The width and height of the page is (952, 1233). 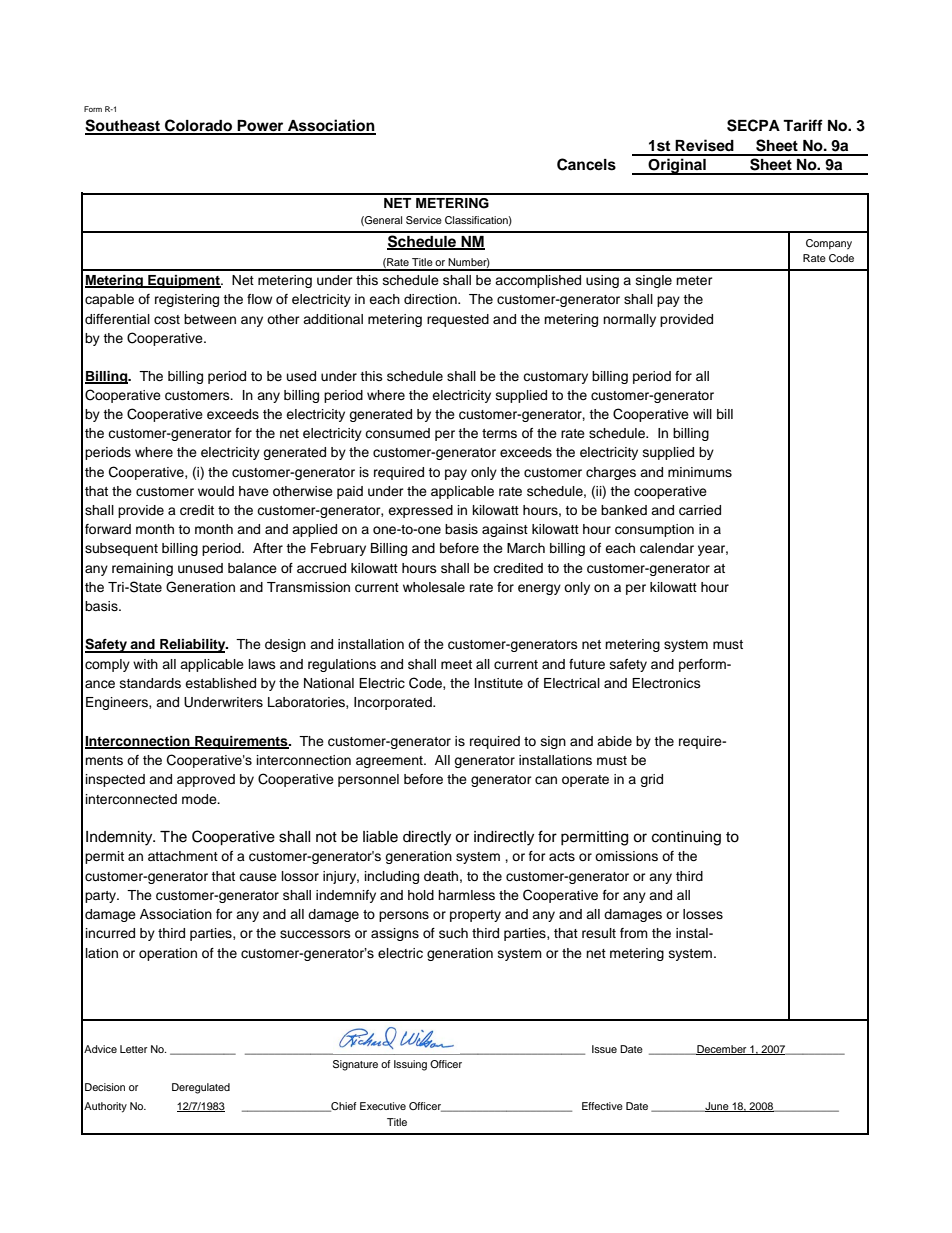 What do you see at coordinates (434, 587) in the page?
I see `wholesale` at bounding box center [434, 587].
